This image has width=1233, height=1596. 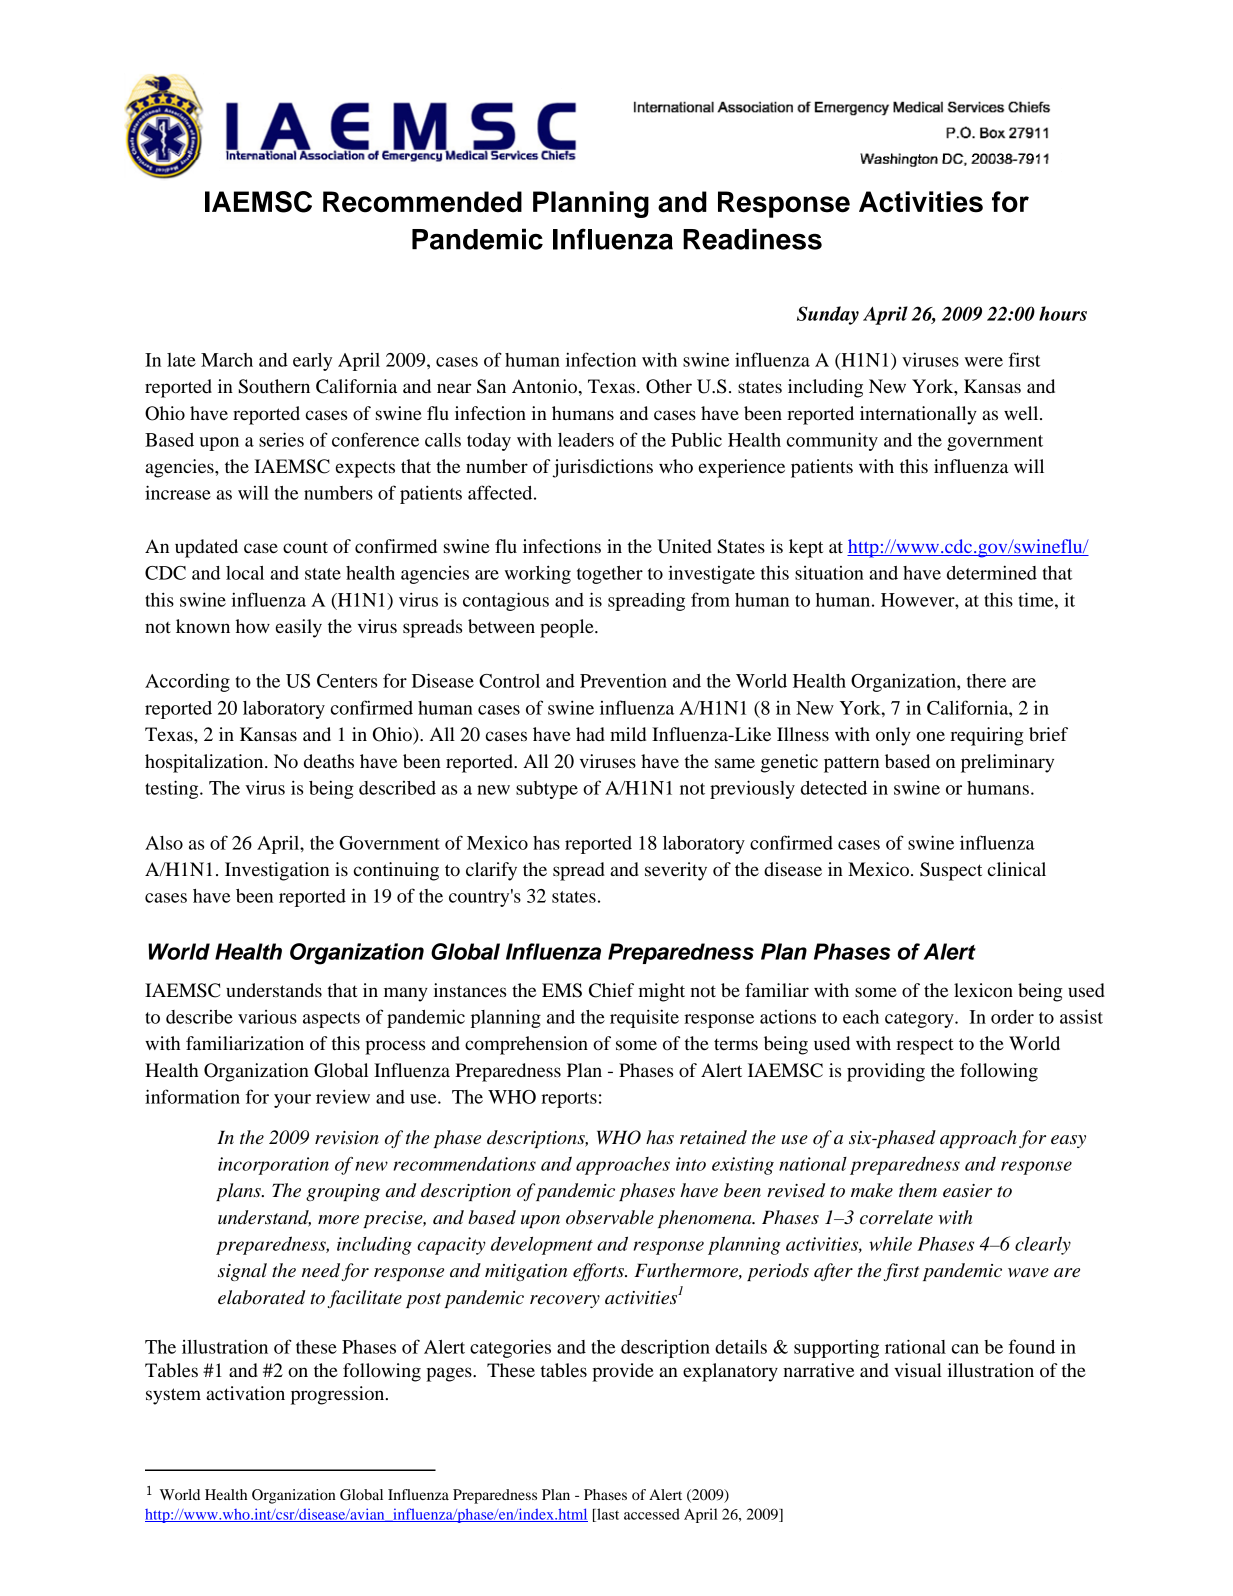 What do you see at coordinates (623, 681) in the image?
I see `Prevention` at bounding box center [623, 681].
